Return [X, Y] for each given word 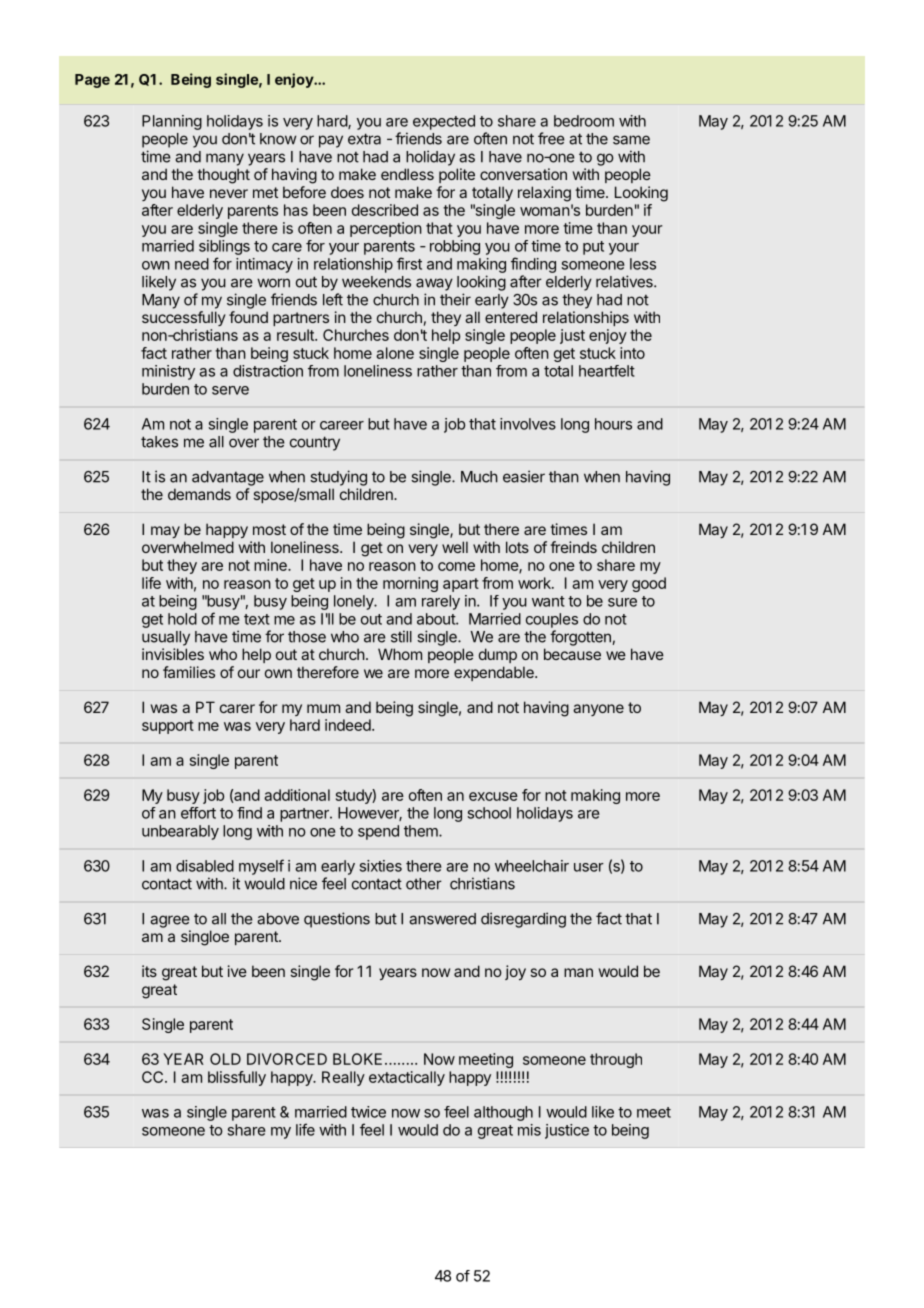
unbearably [180, 832]
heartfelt [607, 371]
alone [395, 353]
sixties [381, 866]
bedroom [584, 121]
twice [368, 1112]
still [401, 636]
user [589, 867]
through [616, 1060]
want [548, 601]
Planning [172, 122]
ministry [168, 372]
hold [182, 619]
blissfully [237, 1078]
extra [364, 139]
